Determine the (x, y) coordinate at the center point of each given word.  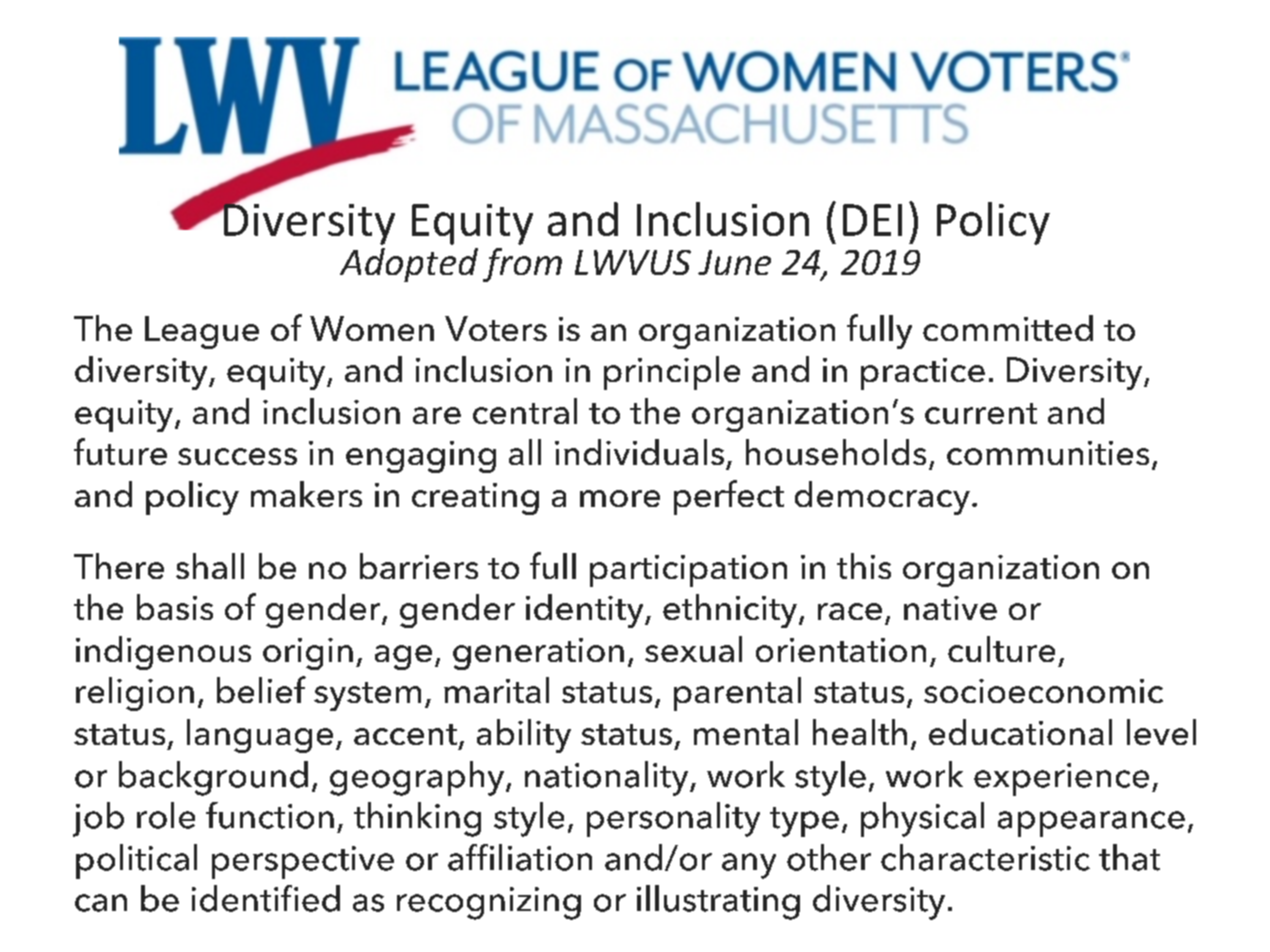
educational (1020, 732)
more (620, 498)
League (202, 332)
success (237, 456)
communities (1048, 453)
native (950, 608)
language (260, 736)
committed (1008, 328)
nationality (608, 778)
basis (175, 607)
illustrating (718, 902)
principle (672, 373)
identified (266, 898)
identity (586, 611)
